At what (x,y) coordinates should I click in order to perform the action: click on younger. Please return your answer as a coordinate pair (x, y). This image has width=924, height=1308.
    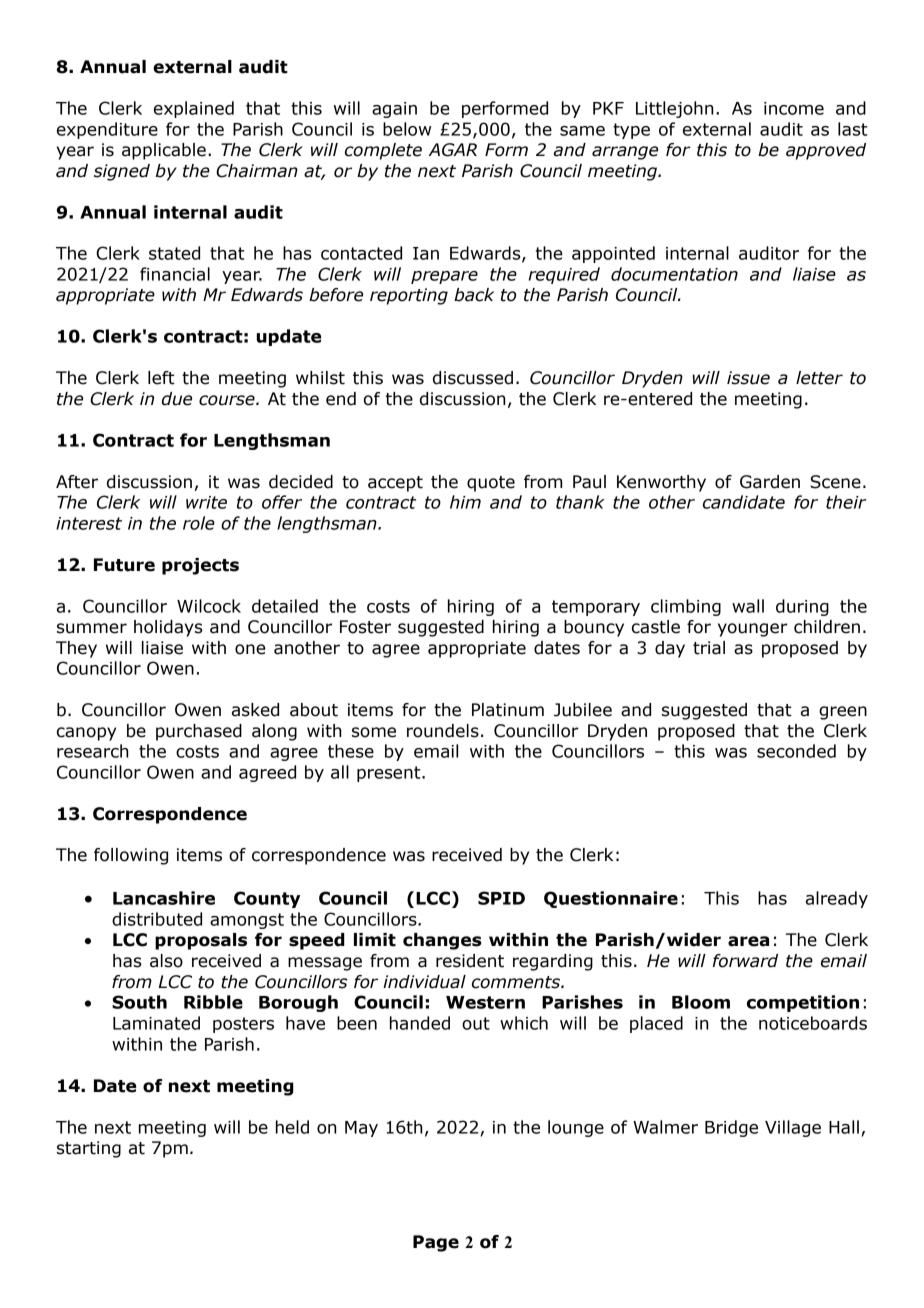
    Looking at the image, I should click on (753, 630).
